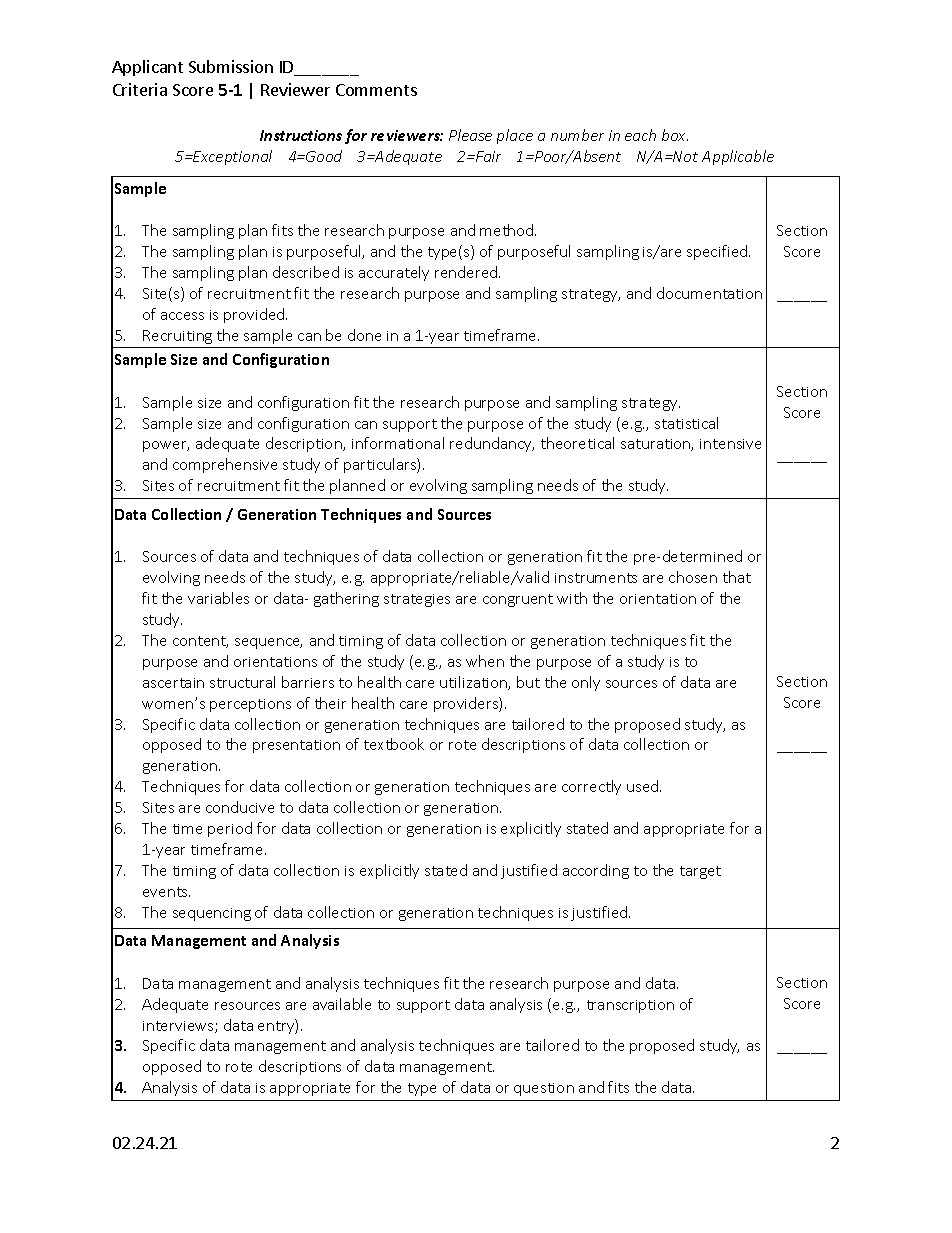 This document has width=952, height=1233. I want to click on question, so click(544, 1089).
